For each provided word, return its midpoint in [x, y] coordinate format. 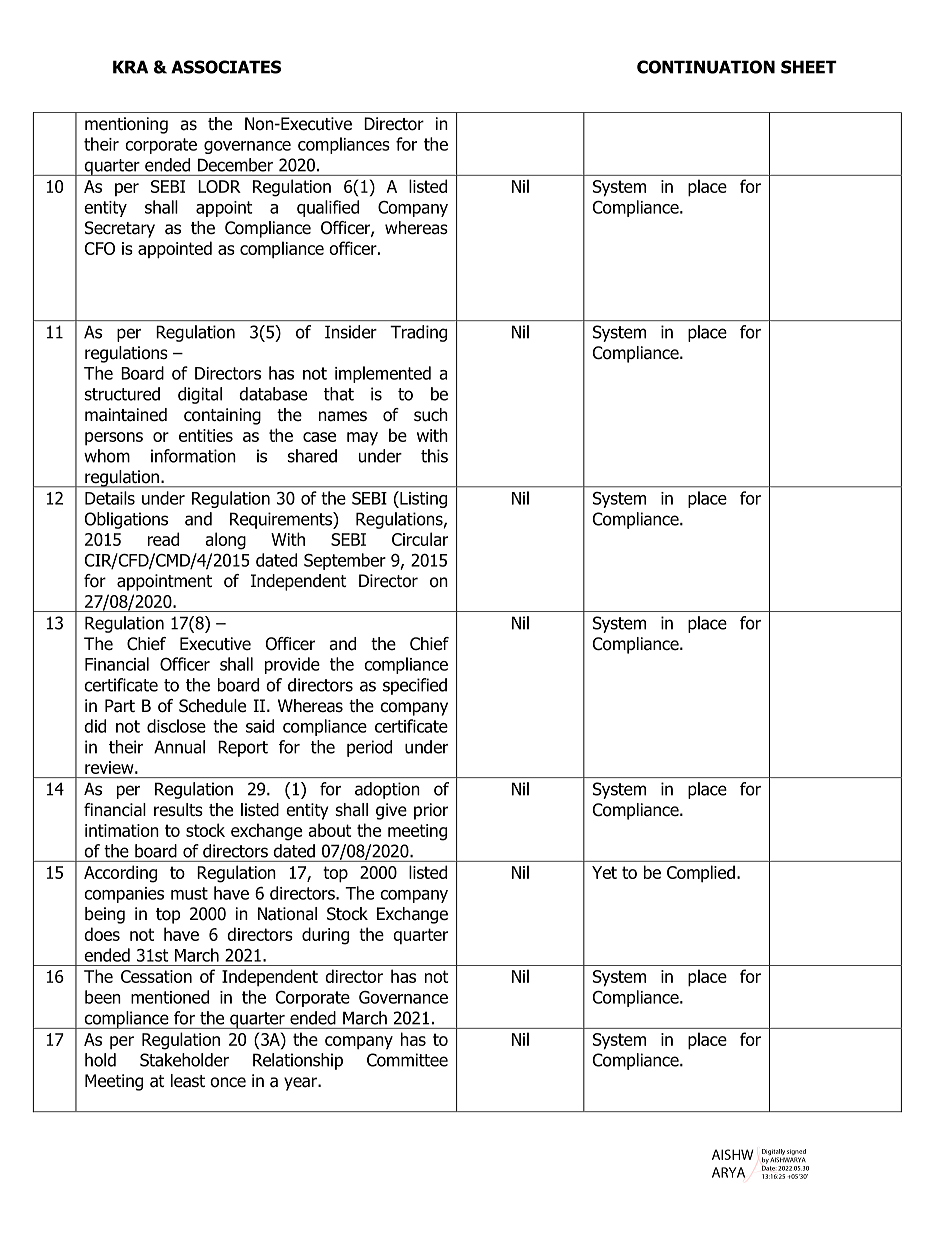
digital [200, 395]
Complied [701, 874]
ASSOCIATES [226, 67]
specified [415, 686]
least [188, 1081]
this [434, 456]
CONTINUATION [706, 67]
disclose [176, 726]
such [431, 415]
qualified [328, 208]
